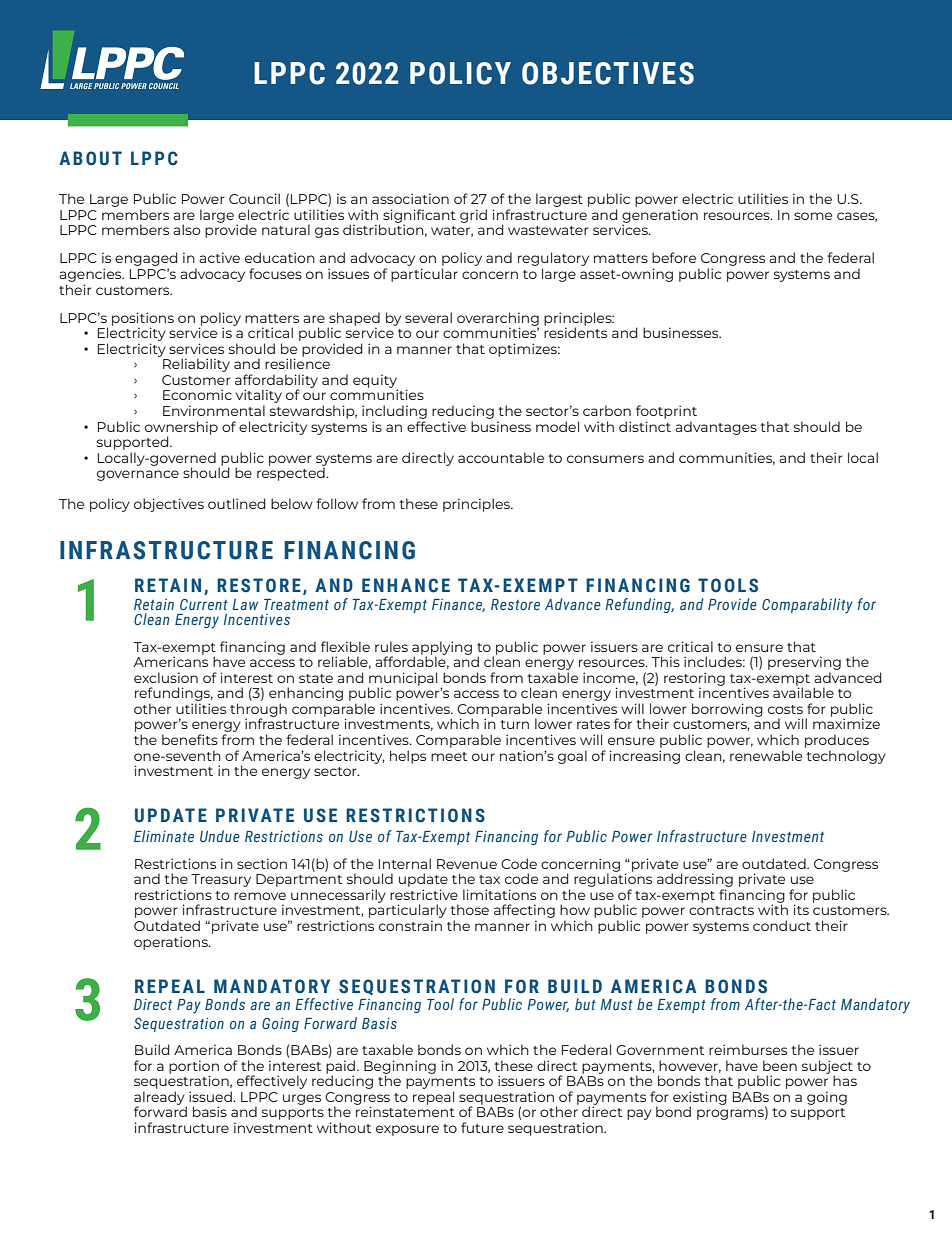  I want to click on preserving, so click(804, 663).
